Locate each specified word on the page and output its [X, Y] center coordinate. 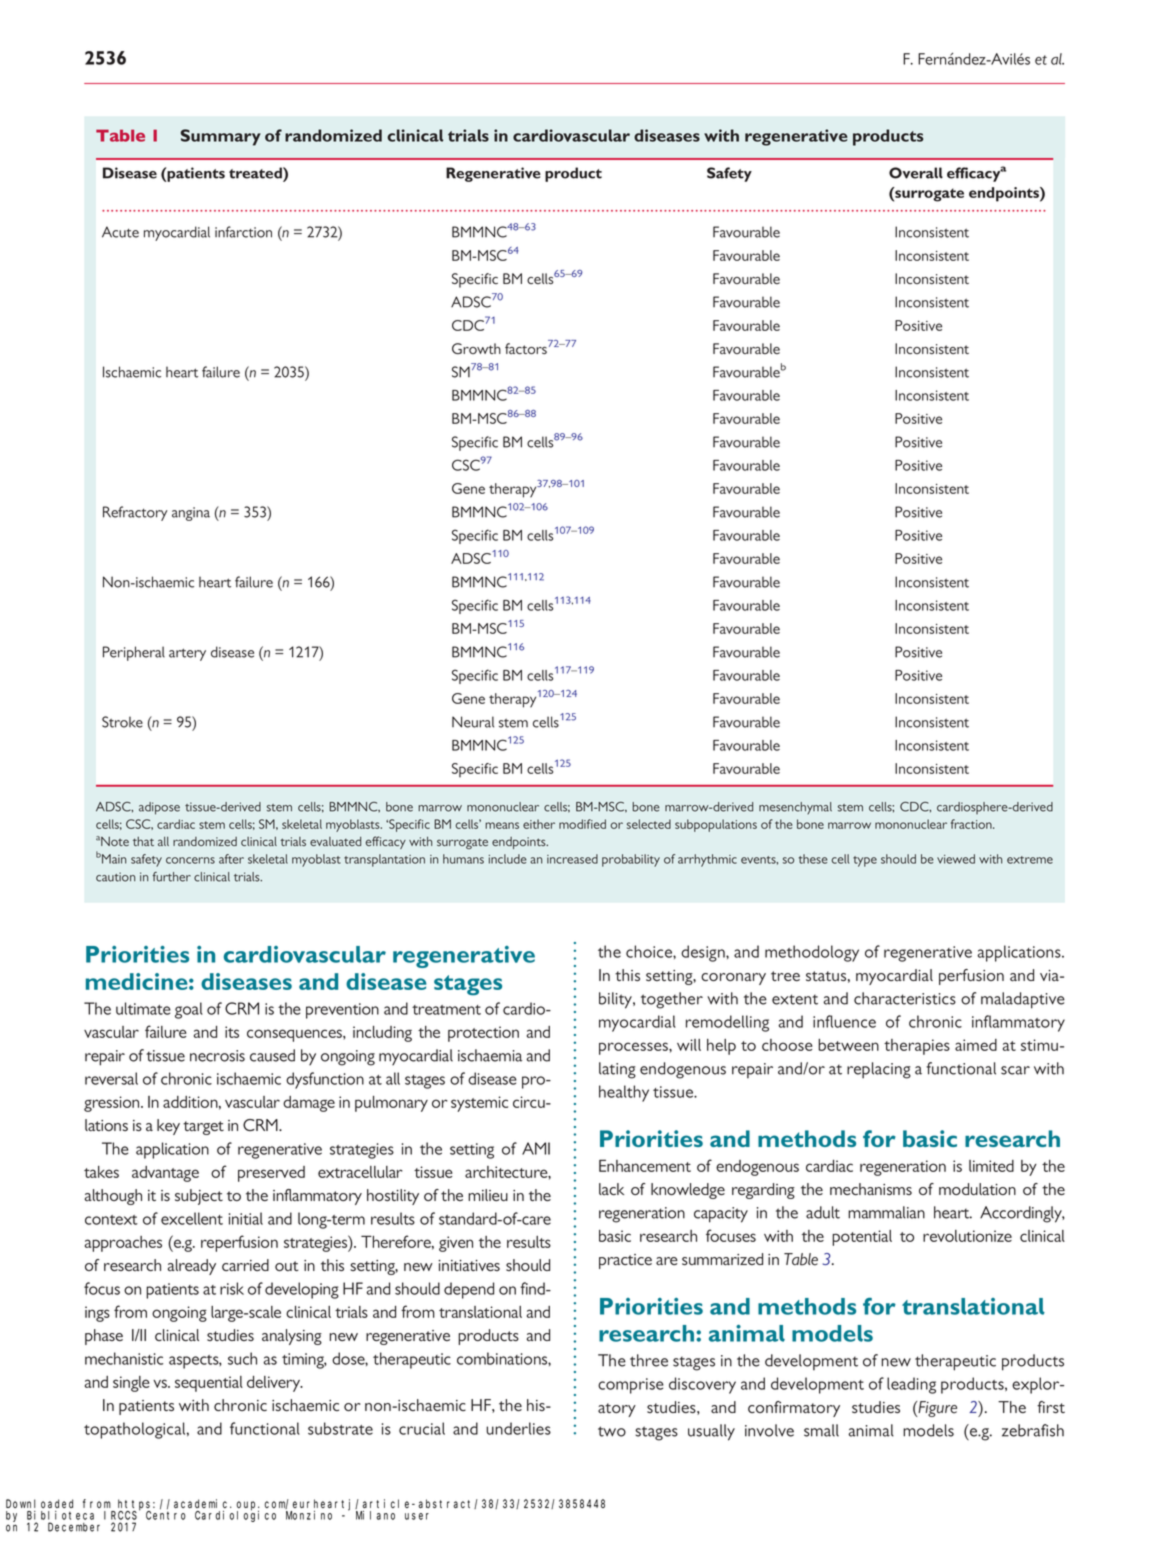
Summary [221, 137]
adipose [159, 808]
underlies [518, 1428]
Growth [476, 348]
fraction [972, 824]
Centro [166, 1515]
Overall [916, 173]
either [539, 824]
